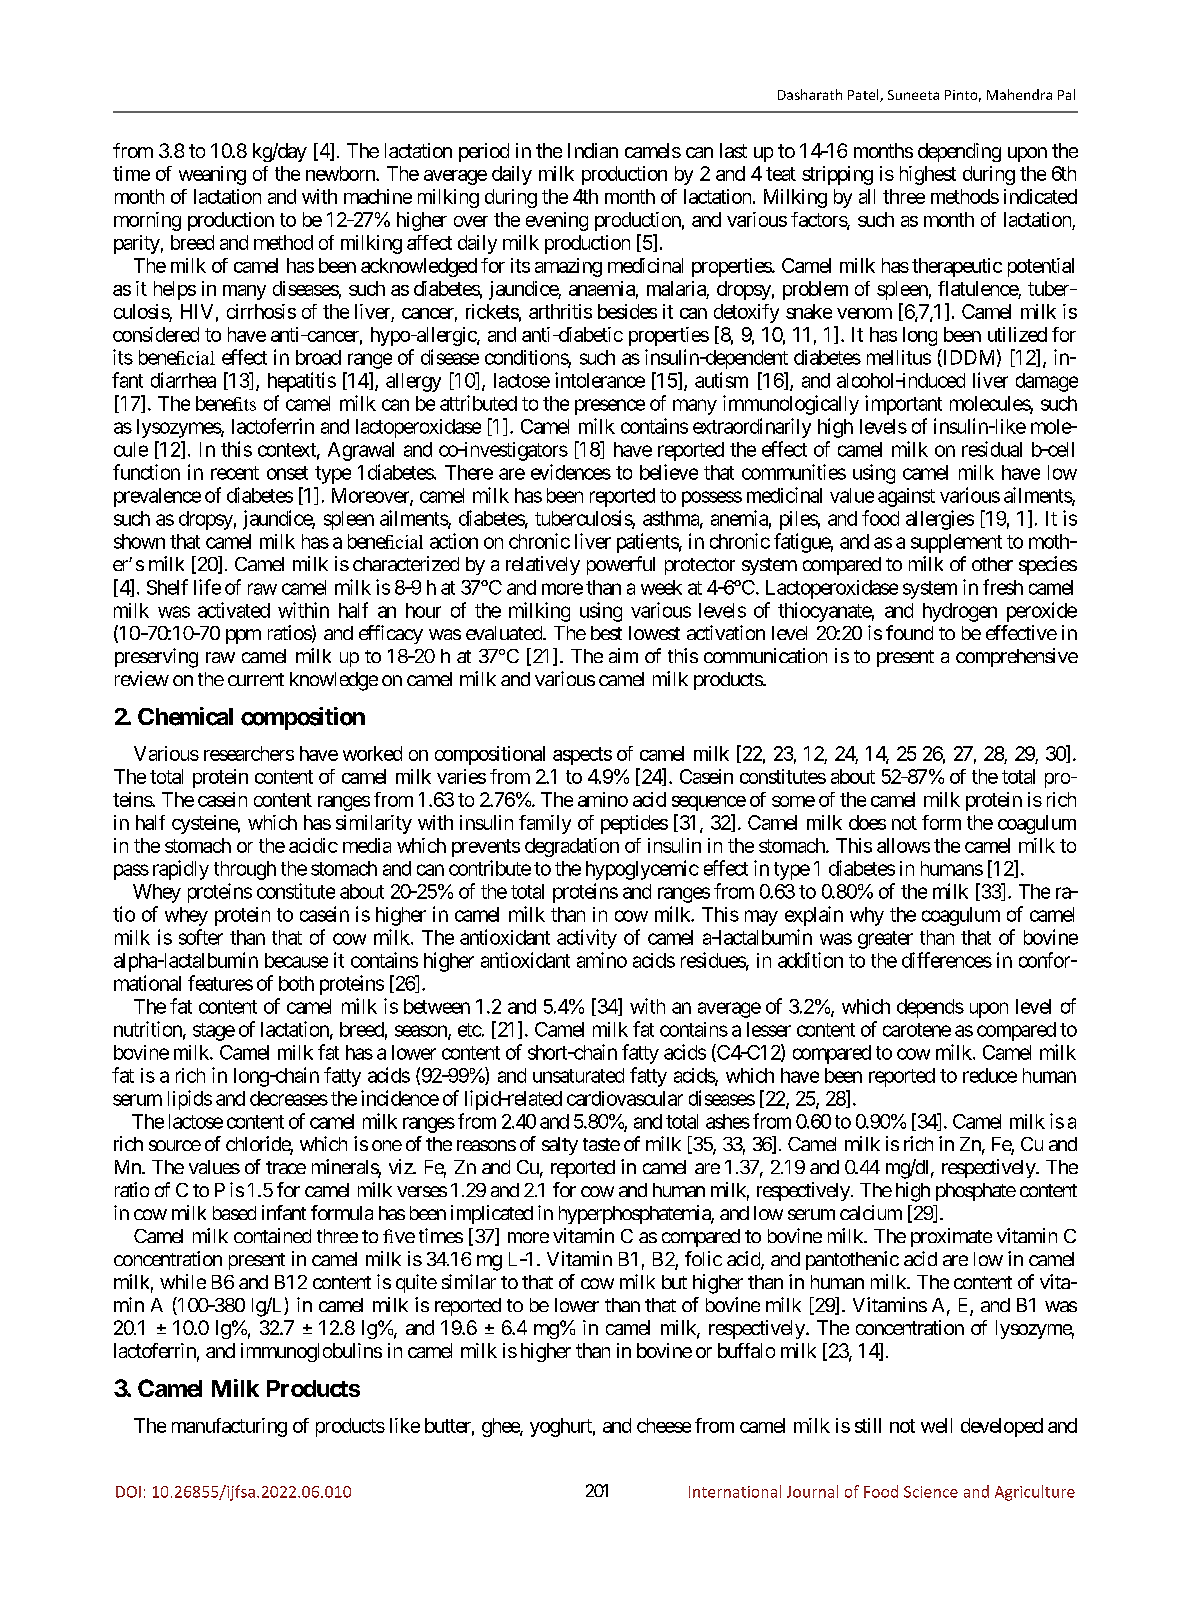 This screenshot has height=1614, width=1190. What do you see at coordinates (593, 150) in the screenshot?
I see `Indian` at bounding box center [593, 150].
